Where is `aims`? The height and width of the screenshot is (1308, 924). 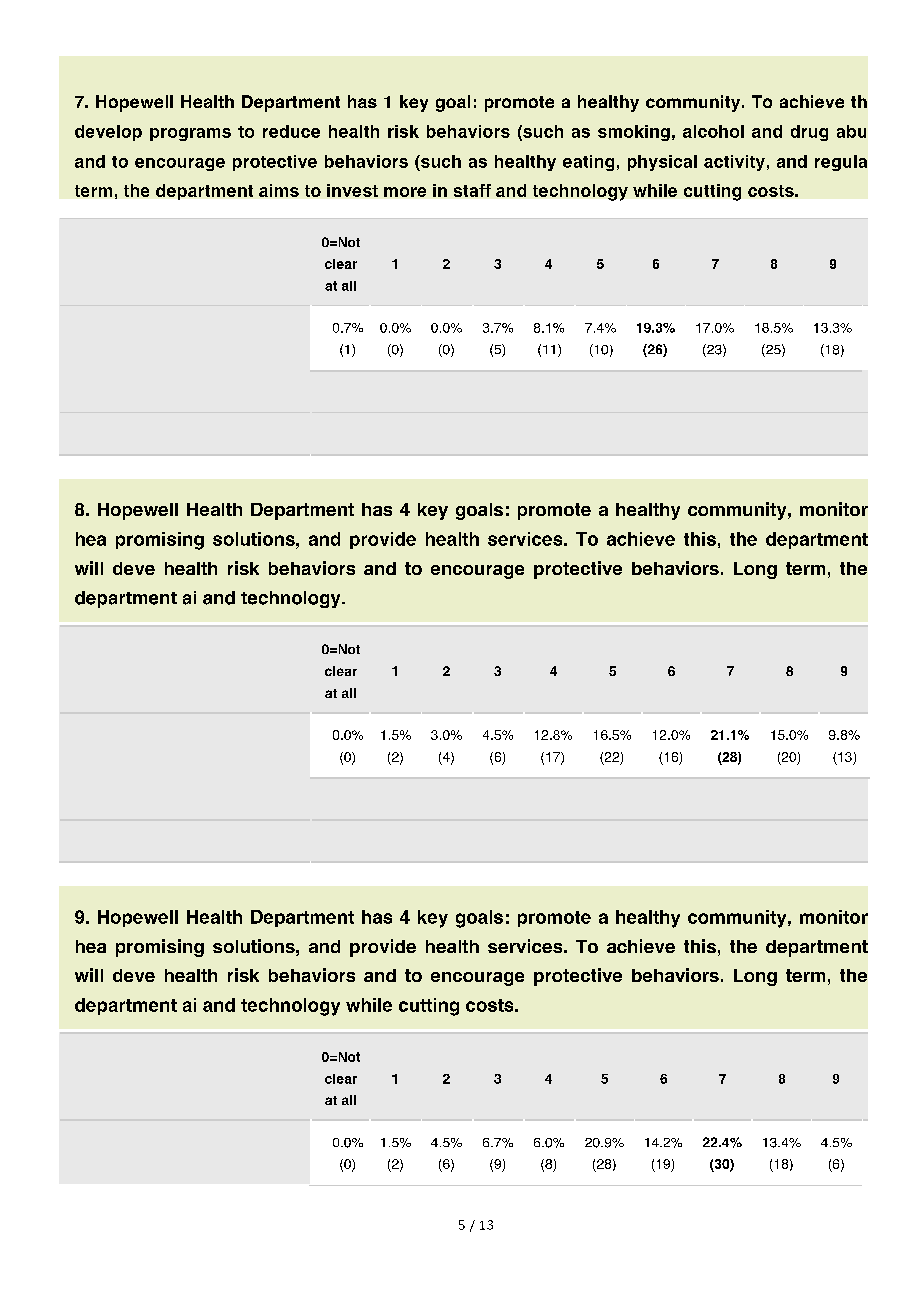 aims is located at coordinates (279, 190).
